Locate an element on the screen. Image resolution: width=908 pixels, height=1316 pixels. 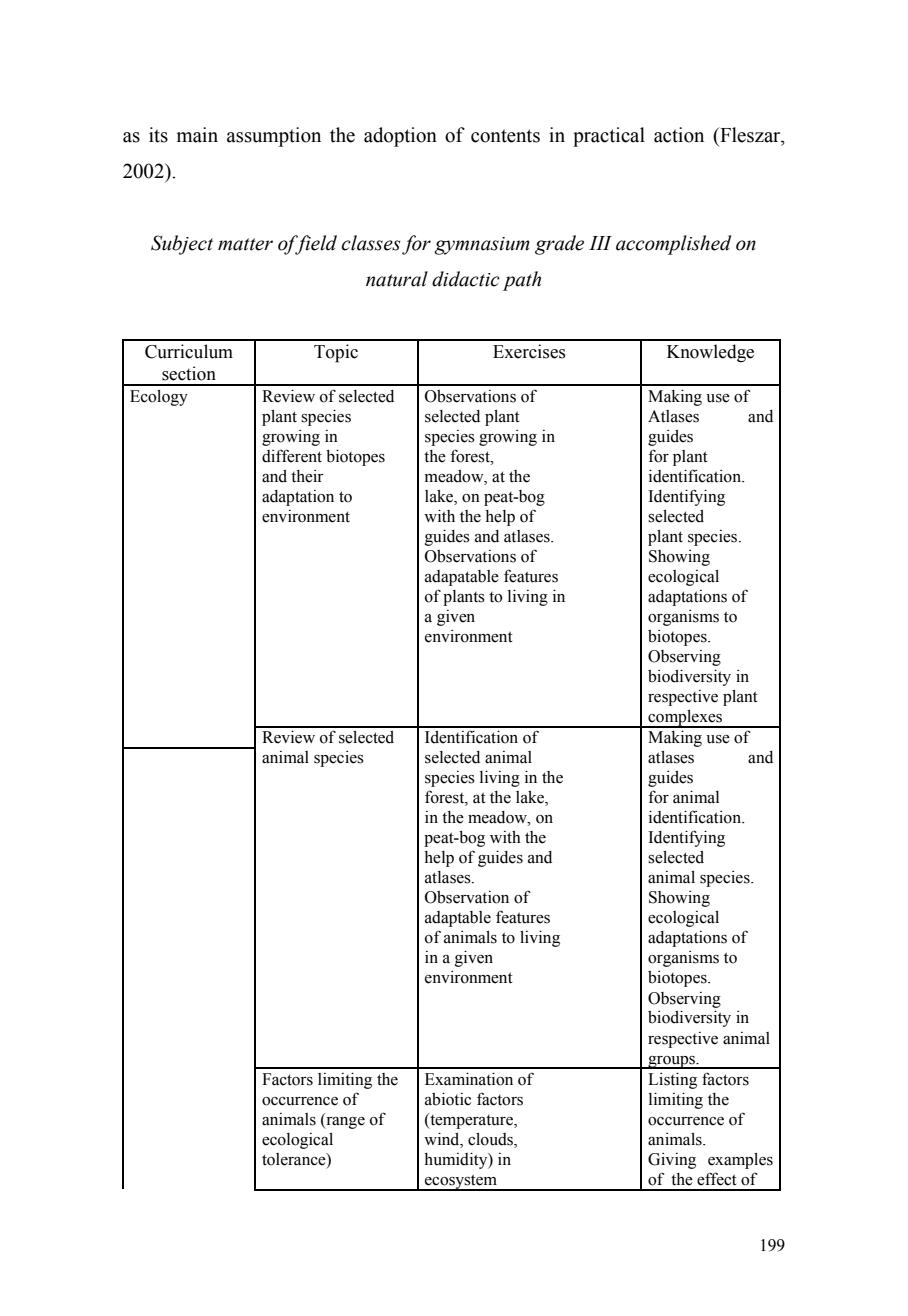
range is located at coordinates (344, 1121).
